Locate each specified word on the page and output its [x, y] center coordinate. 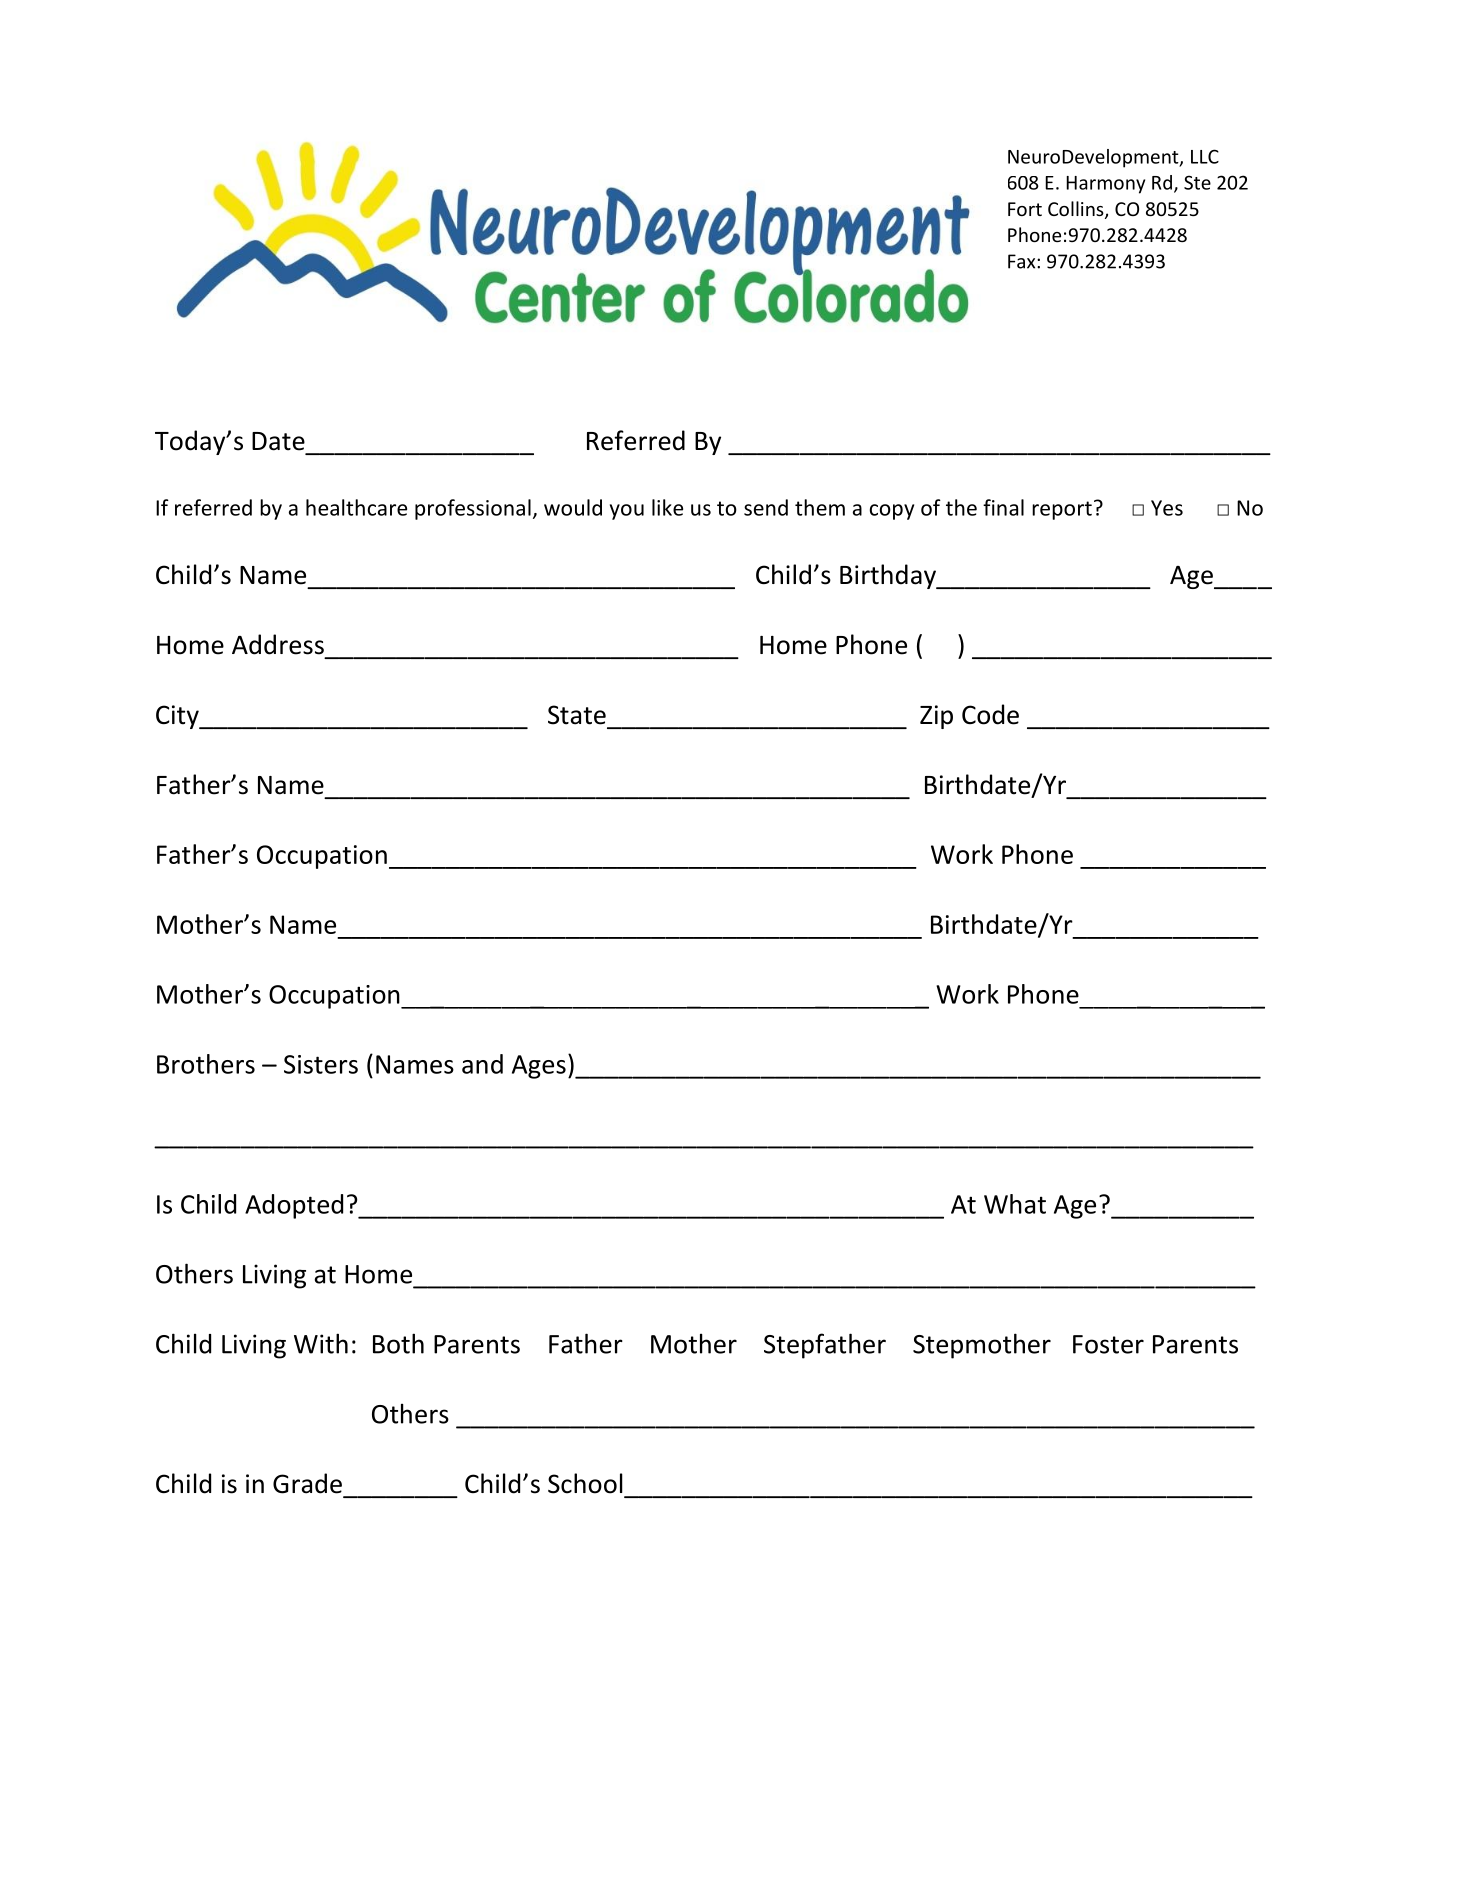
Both [398, 1343]
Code [990, 714]
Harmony [1105, 185]
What [1015, 1204]
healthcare [356, 507]
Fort [1025, 209]
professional [473, 509]
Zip [936, 717]
